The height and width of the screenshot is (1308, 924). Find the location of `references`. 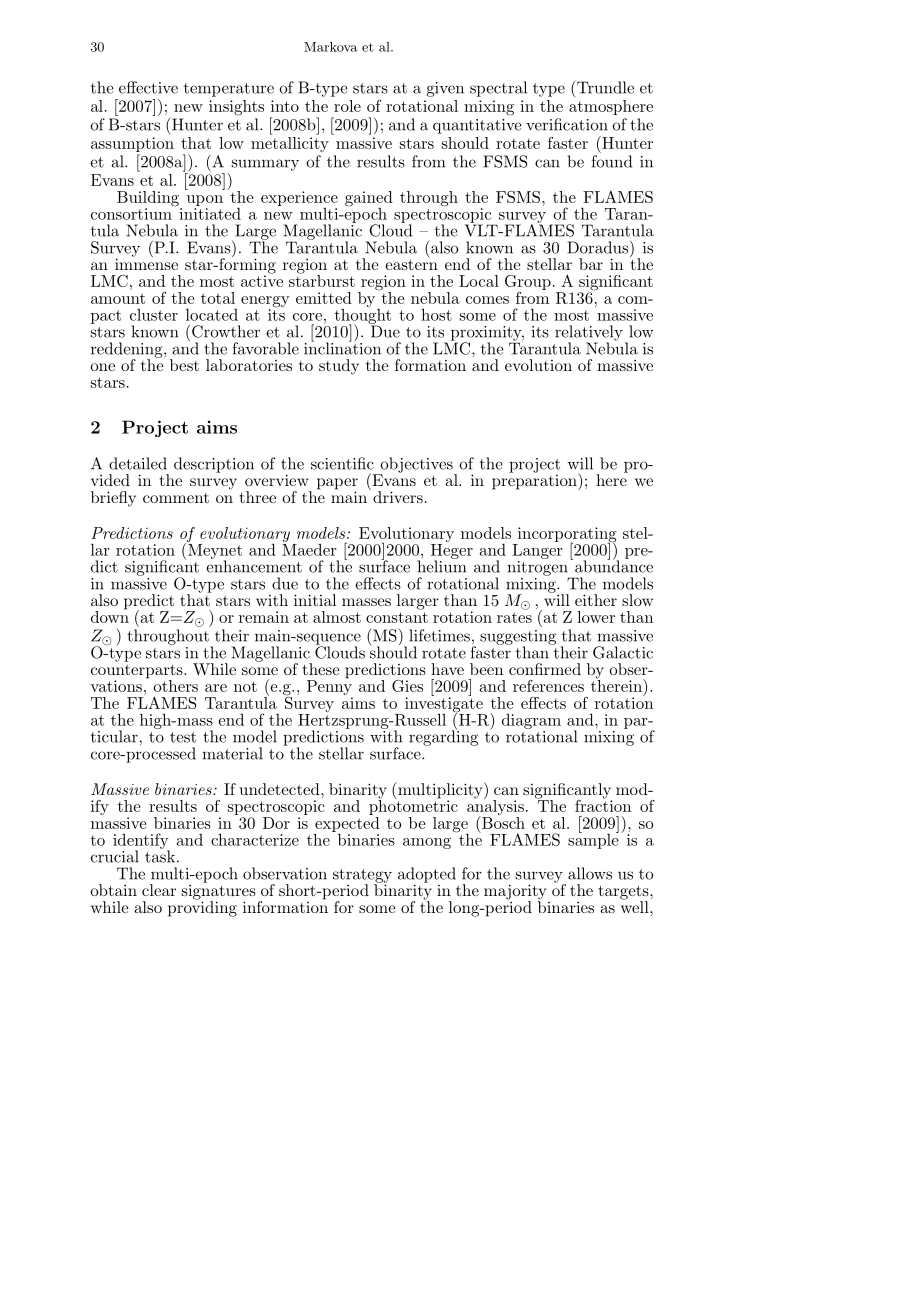

references is located at coordinates (548, 686).
